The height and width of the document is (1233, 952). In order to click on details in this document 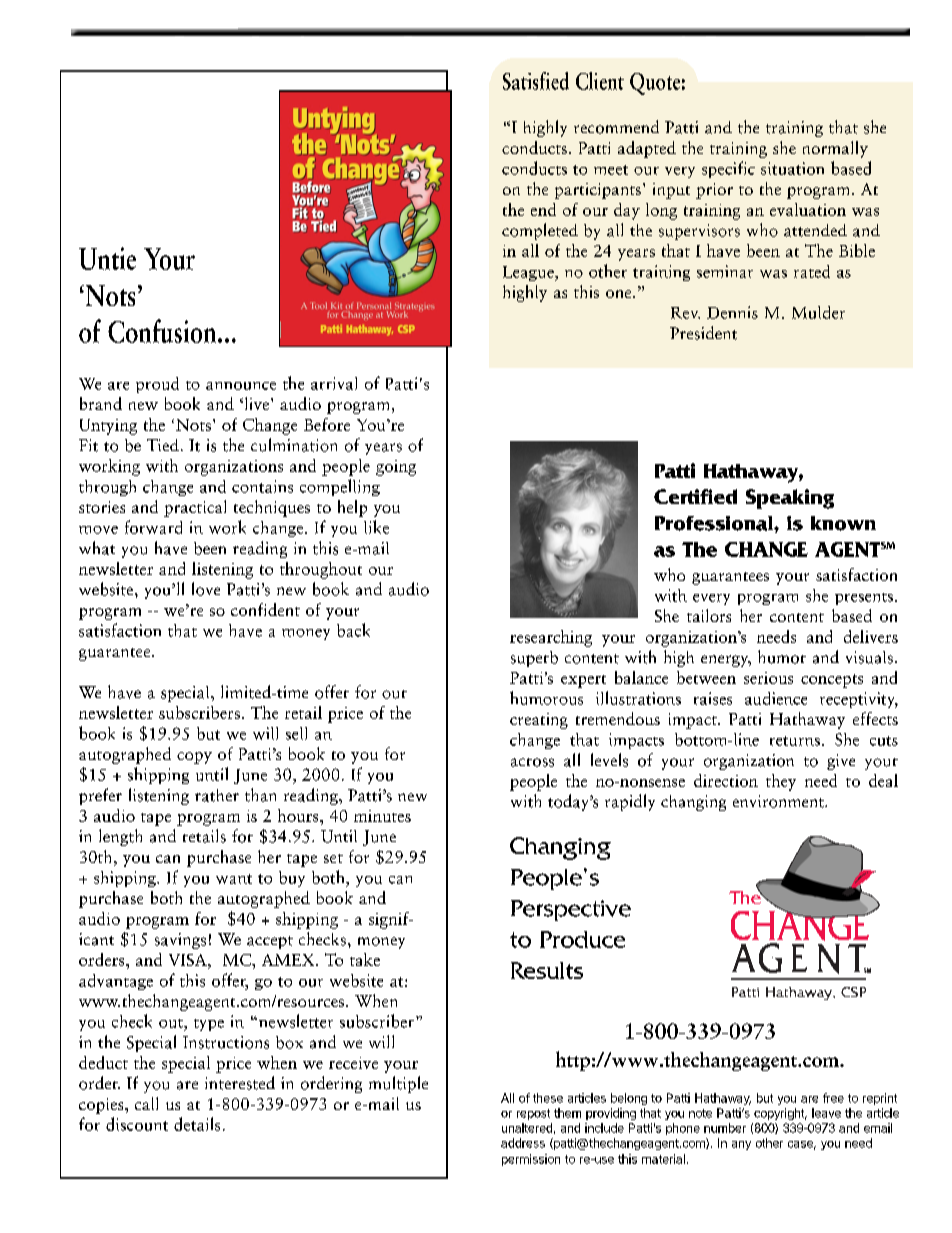, I will do `click(197, 1124)`.
